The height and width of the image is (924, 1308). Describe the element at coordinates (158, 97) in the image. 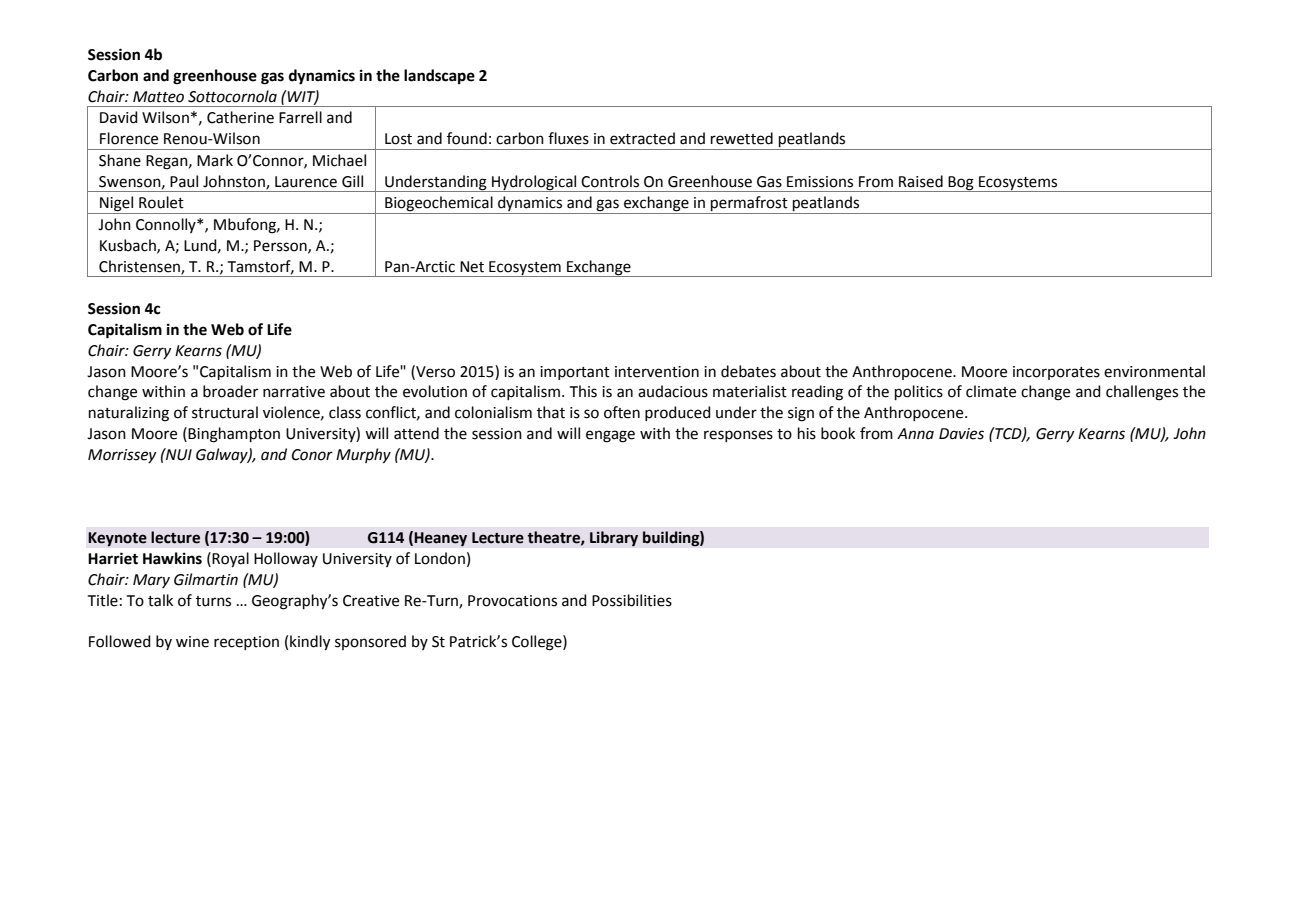

I see `Matteo` at that location.
